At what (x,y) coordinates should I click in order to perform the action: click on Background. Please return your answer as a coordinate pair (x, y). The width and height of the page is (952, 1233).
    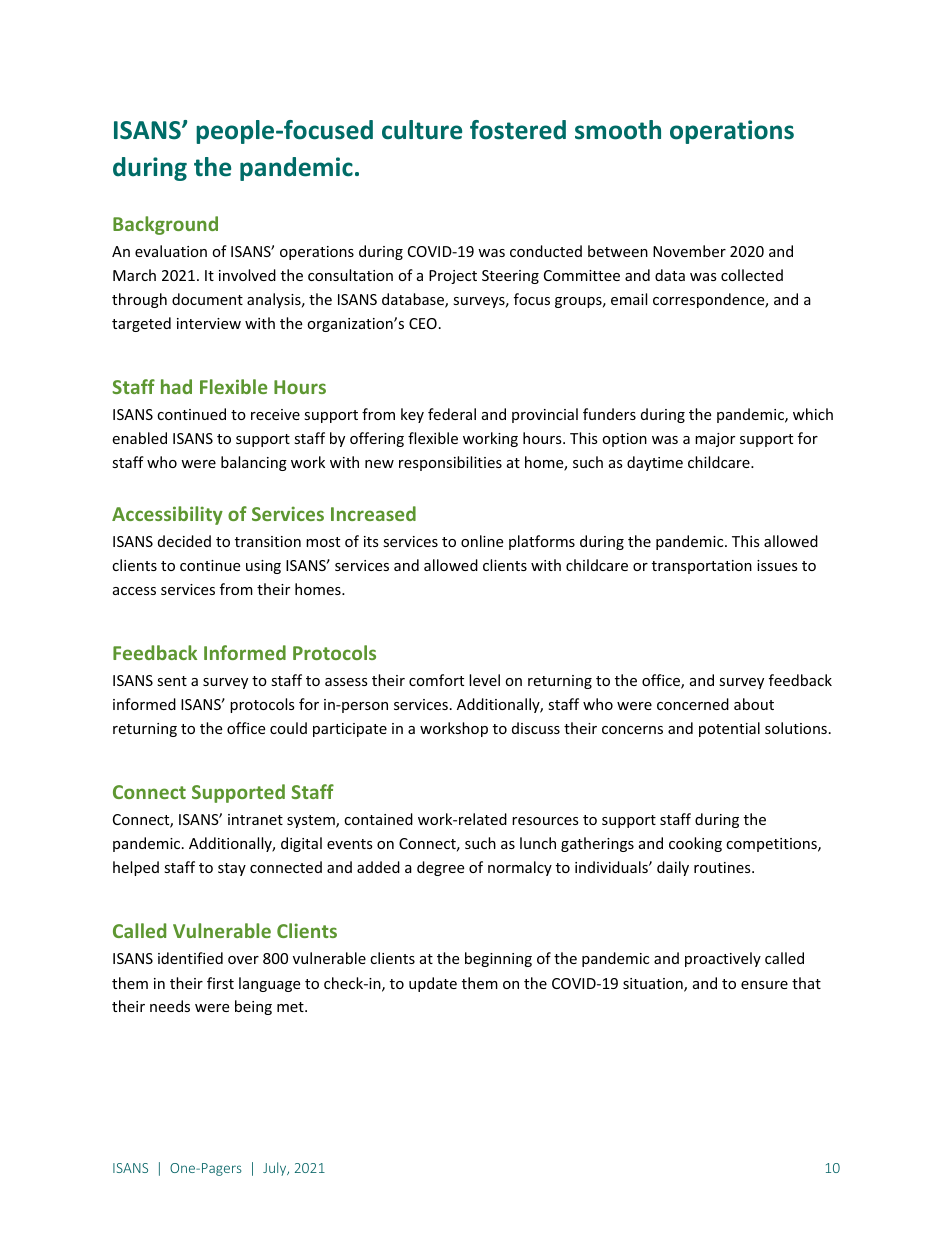
    Looking at the image, I should click on (165, 225).
